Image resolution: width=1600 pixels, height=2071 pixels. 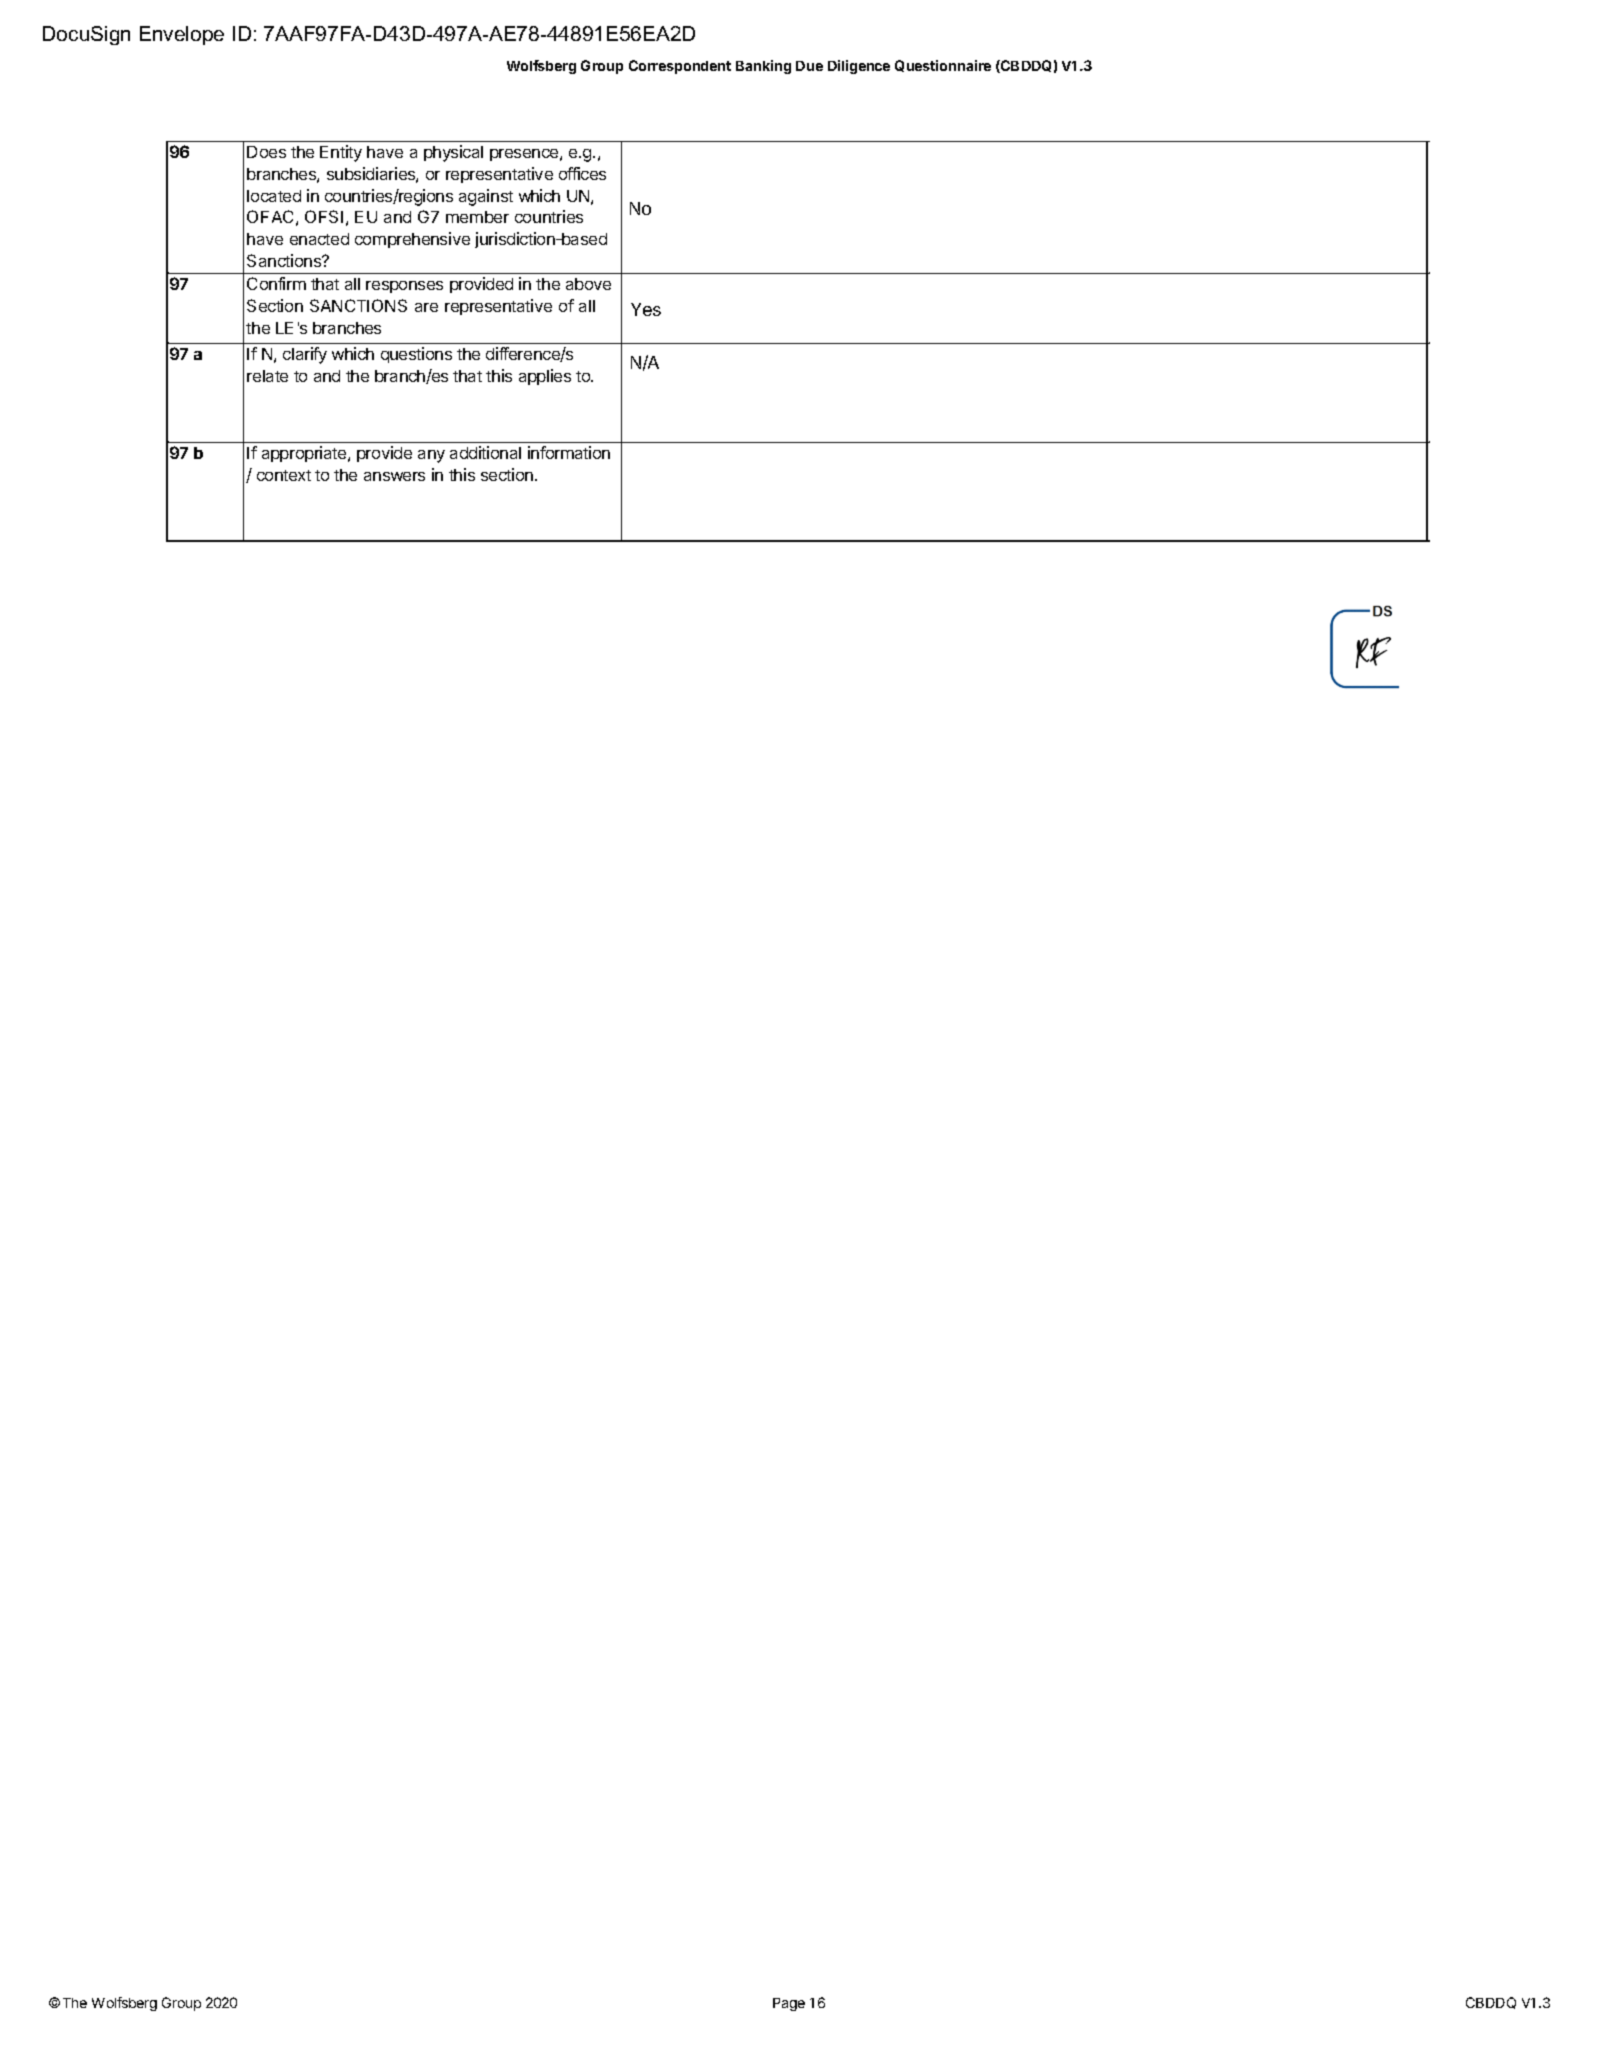 What do you see at coordinates (431, 456) in the document?
I see `any` at bounding box center [431, 456].
